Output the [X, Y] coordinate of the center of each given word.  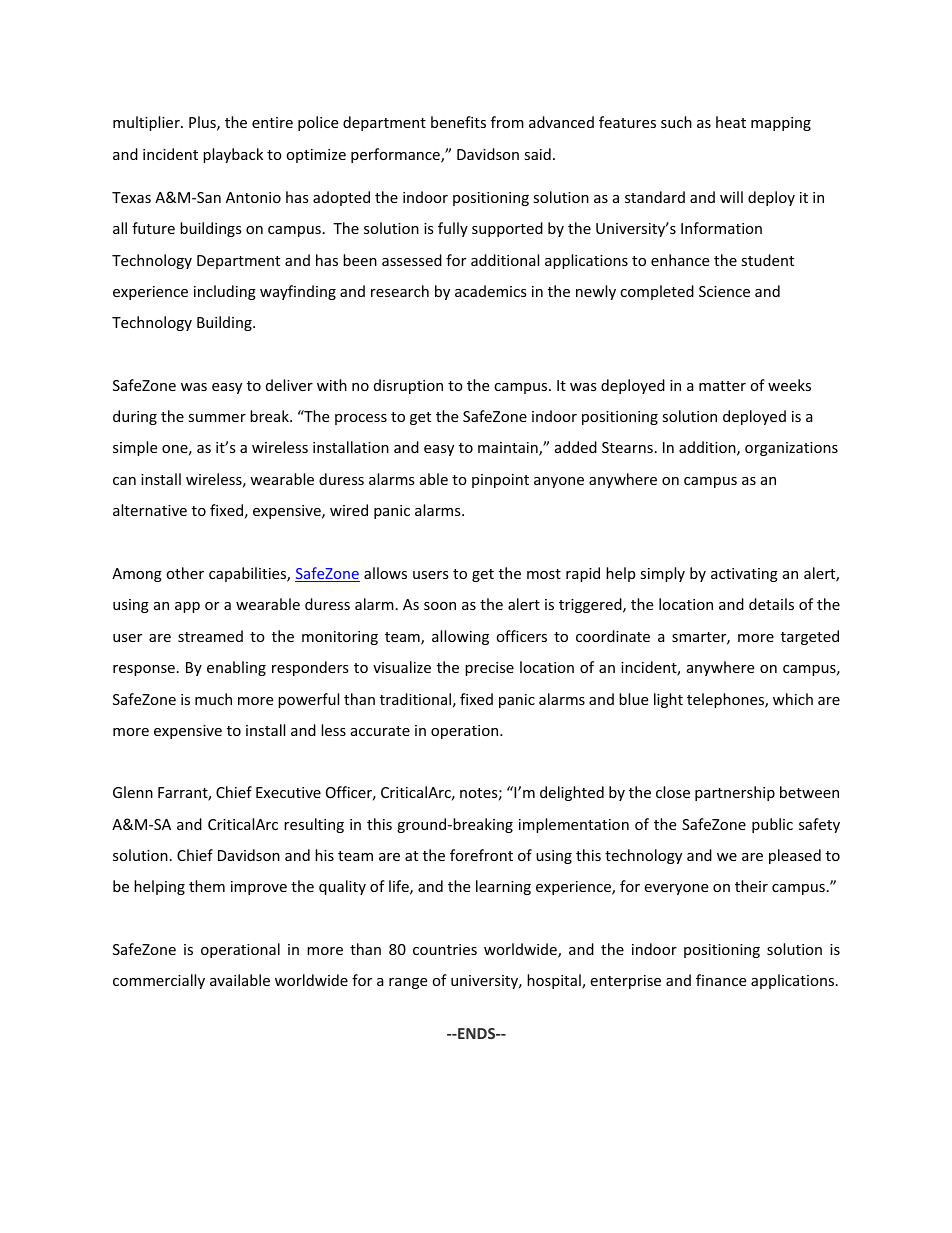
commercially [159, 981]
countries [445, 949]
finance [721, 980]
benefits [458, 122]
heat [731, 122]
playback [233, 155]
